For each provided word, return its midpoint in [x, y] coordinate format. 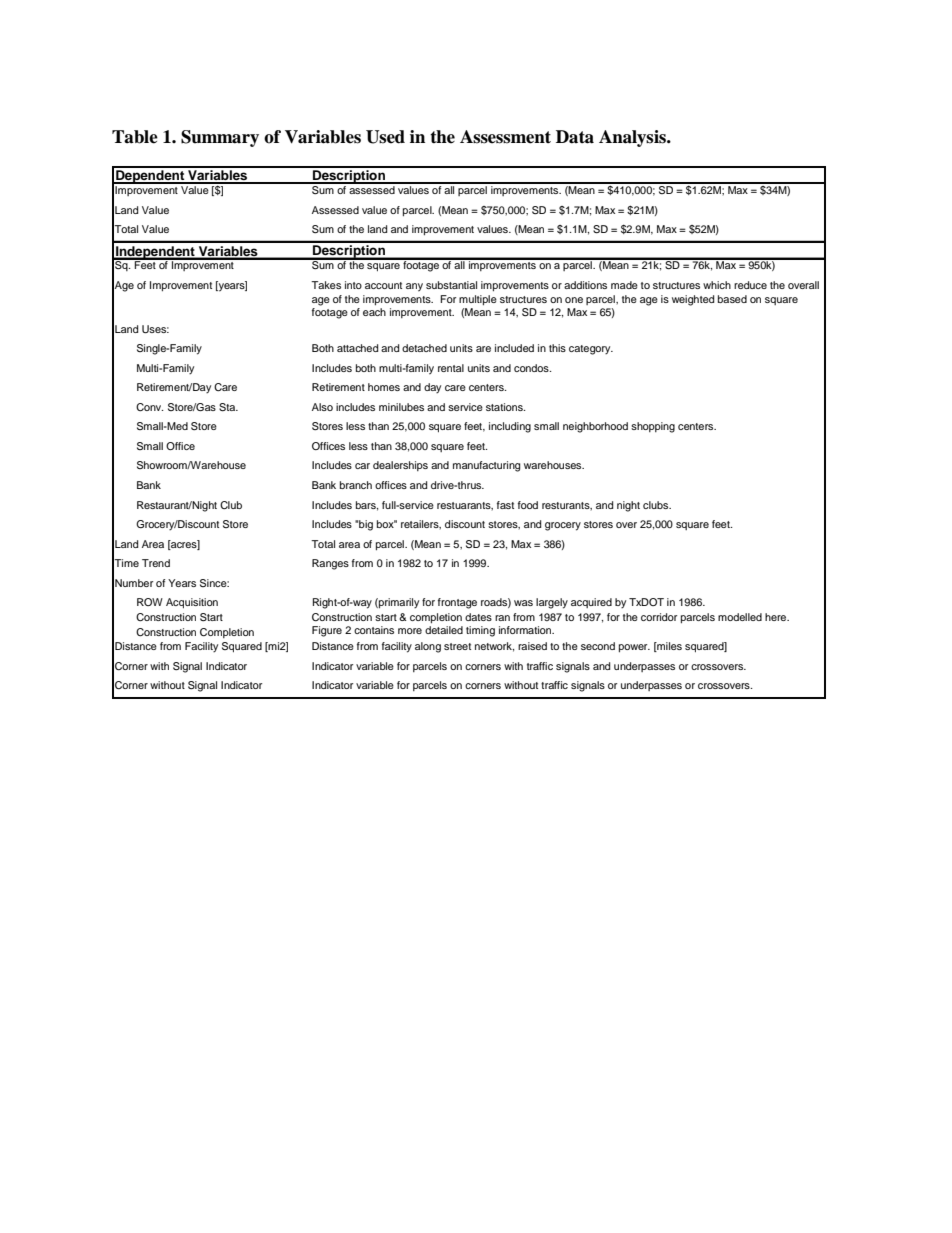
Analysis [633, 138]
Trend [156, 563]
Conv [149, 407]
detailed [444, 630]
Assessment [505, 137]
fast [505, 505]
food [528, 505]
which [717, 285]
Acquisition [192, 603]
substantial [451, 285]
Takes [326, 285]
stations [505, 407]
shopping [653, 427]
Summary [220, 138]
